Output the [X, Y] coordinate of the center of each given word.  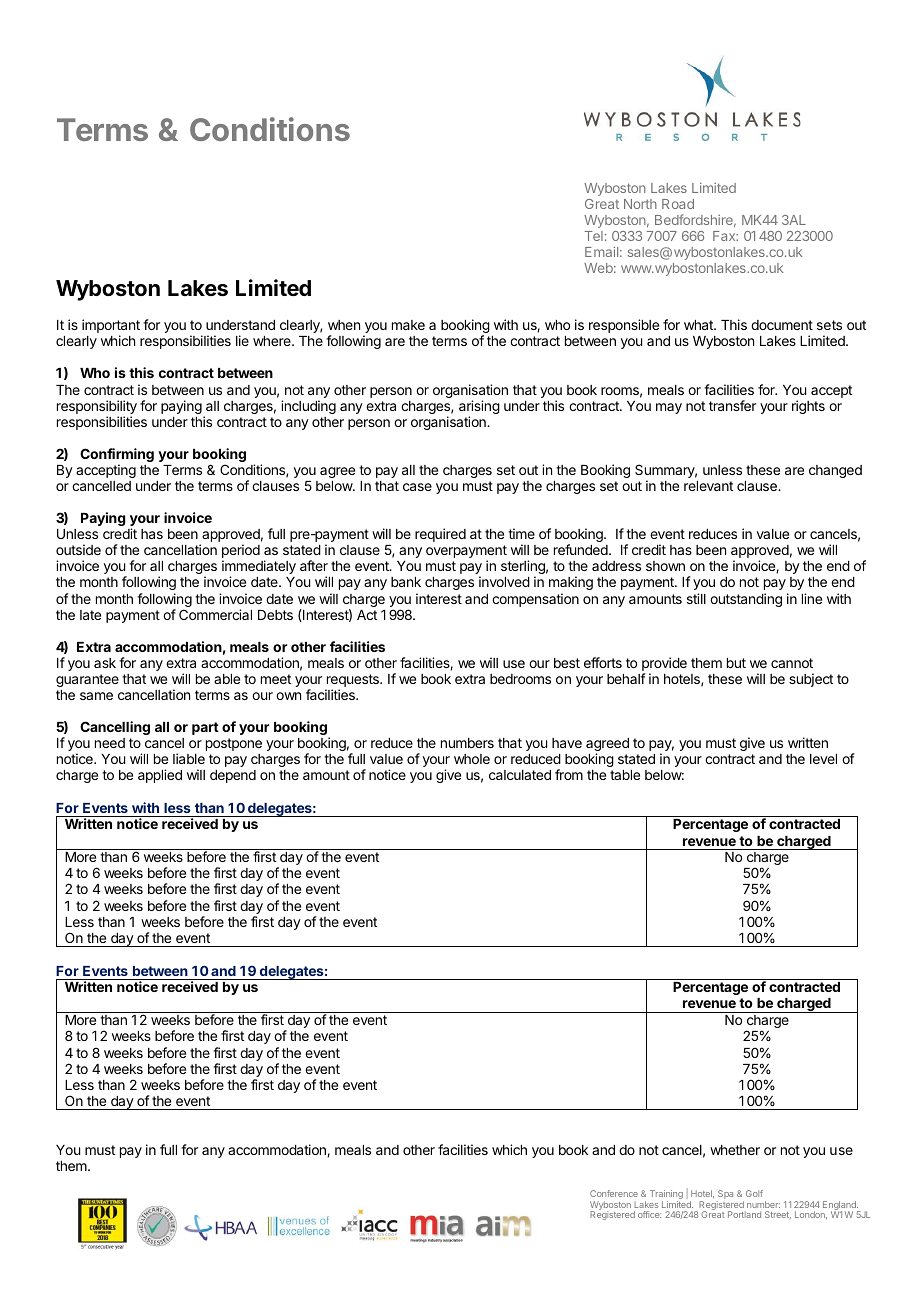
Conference [614, 1193]
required [440, 535]
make [408, 325]
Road [678, 204]
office [649, 1214]
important [111, 327]
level [823, 759]
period [241, 552]
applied [160, 776]
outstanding [746, 600]
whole [472, 759]
